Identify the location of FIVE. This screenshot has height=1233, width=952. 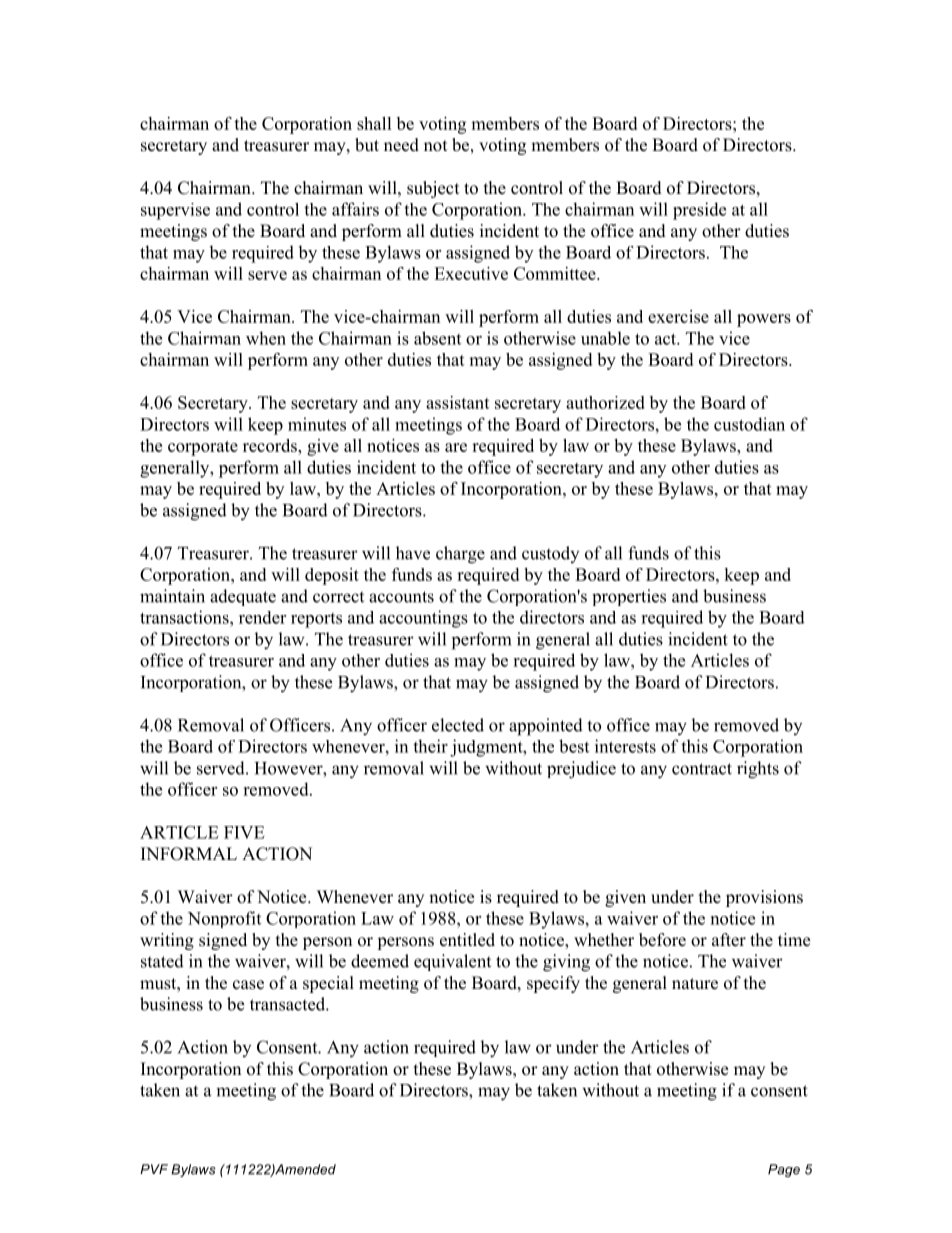
(244, 832).
